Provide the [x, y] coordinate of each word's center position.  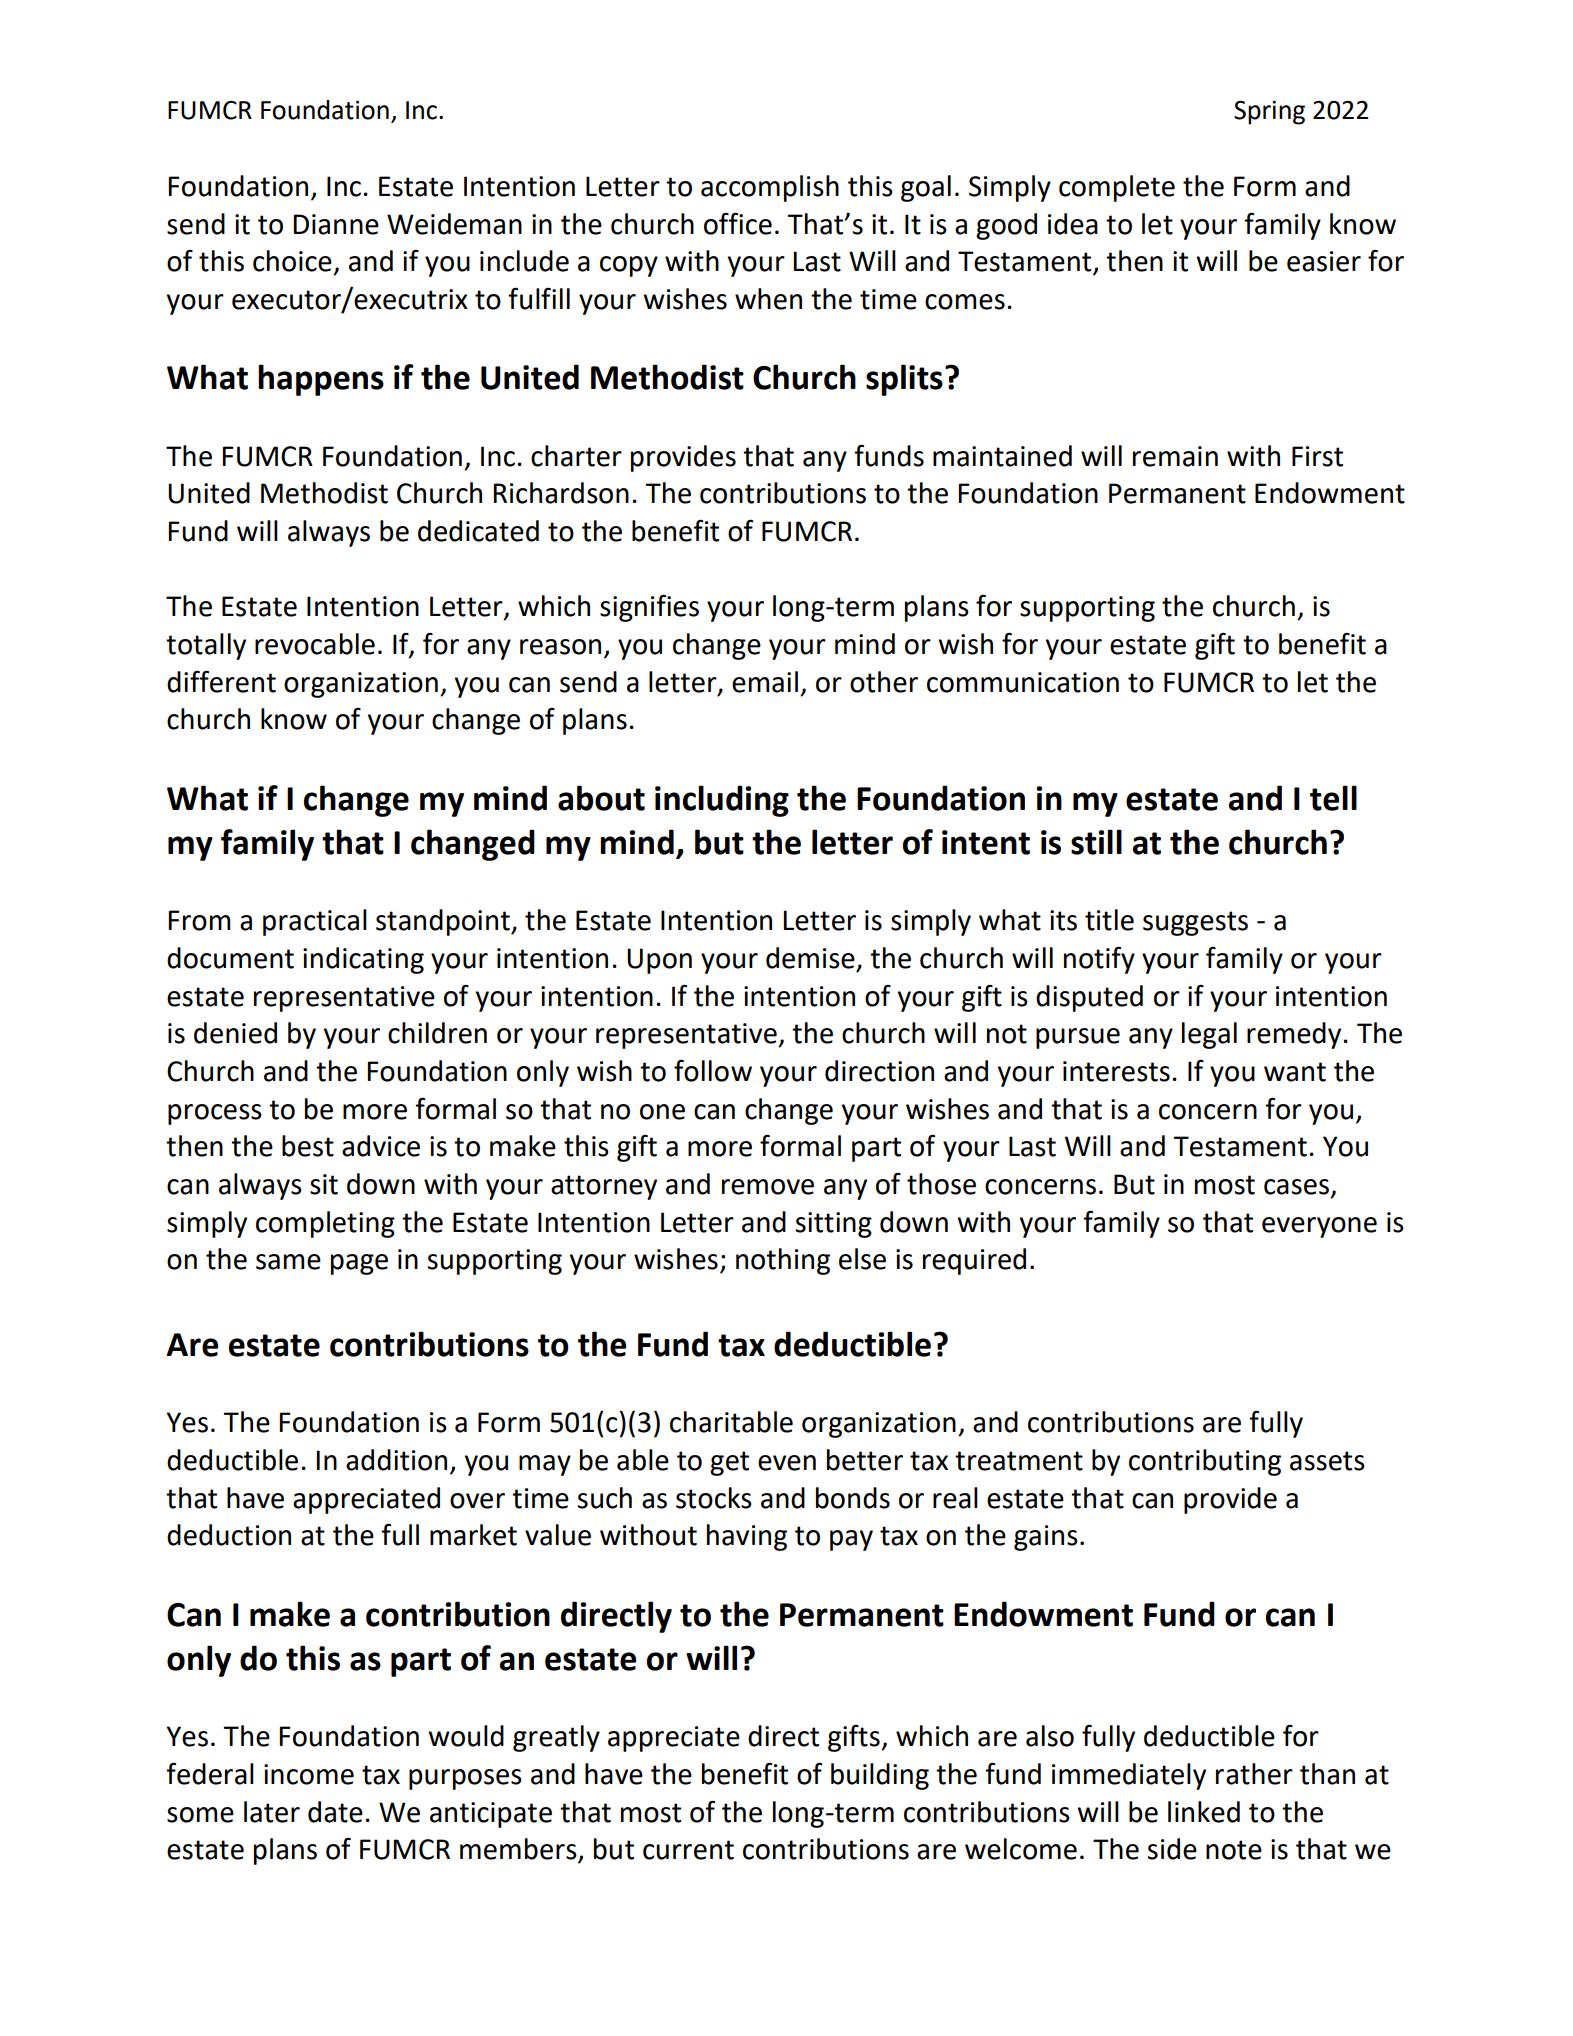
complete [1117, 188]
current [688, 1850]
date [335, 1812]
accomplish [770, 188]
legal [1209, 1035]
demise [810, 958]
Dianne [336, 224]
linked [1204, 1812]
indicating [363, 960]
